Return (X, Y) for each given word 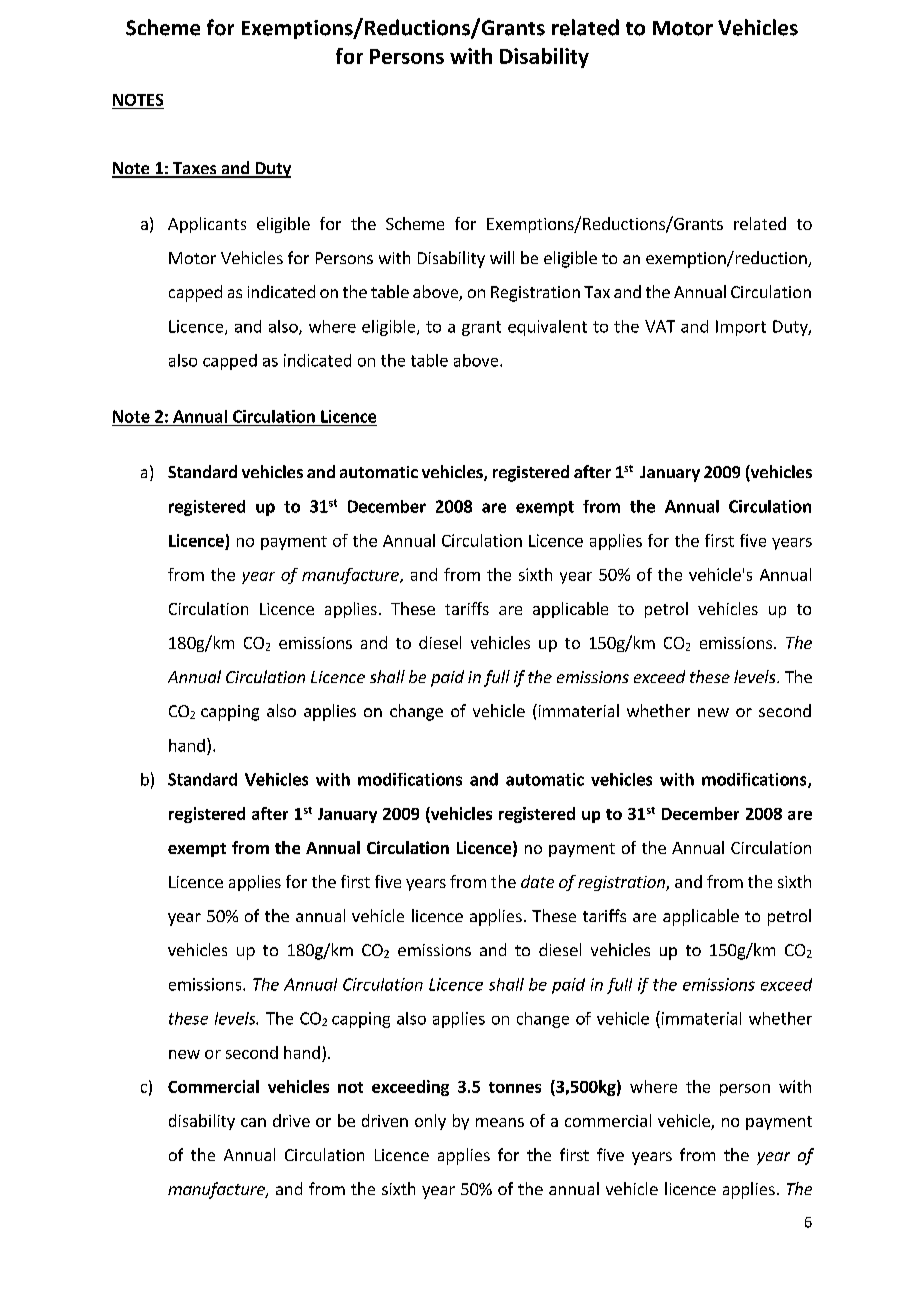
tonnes (515, 1087)
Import (741, 328)
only (430, 1122)
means (500, 1122)
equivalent (547, 328)
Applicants (207, 225)
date (537, 881)
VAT (660, 326)
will (502, 257)
